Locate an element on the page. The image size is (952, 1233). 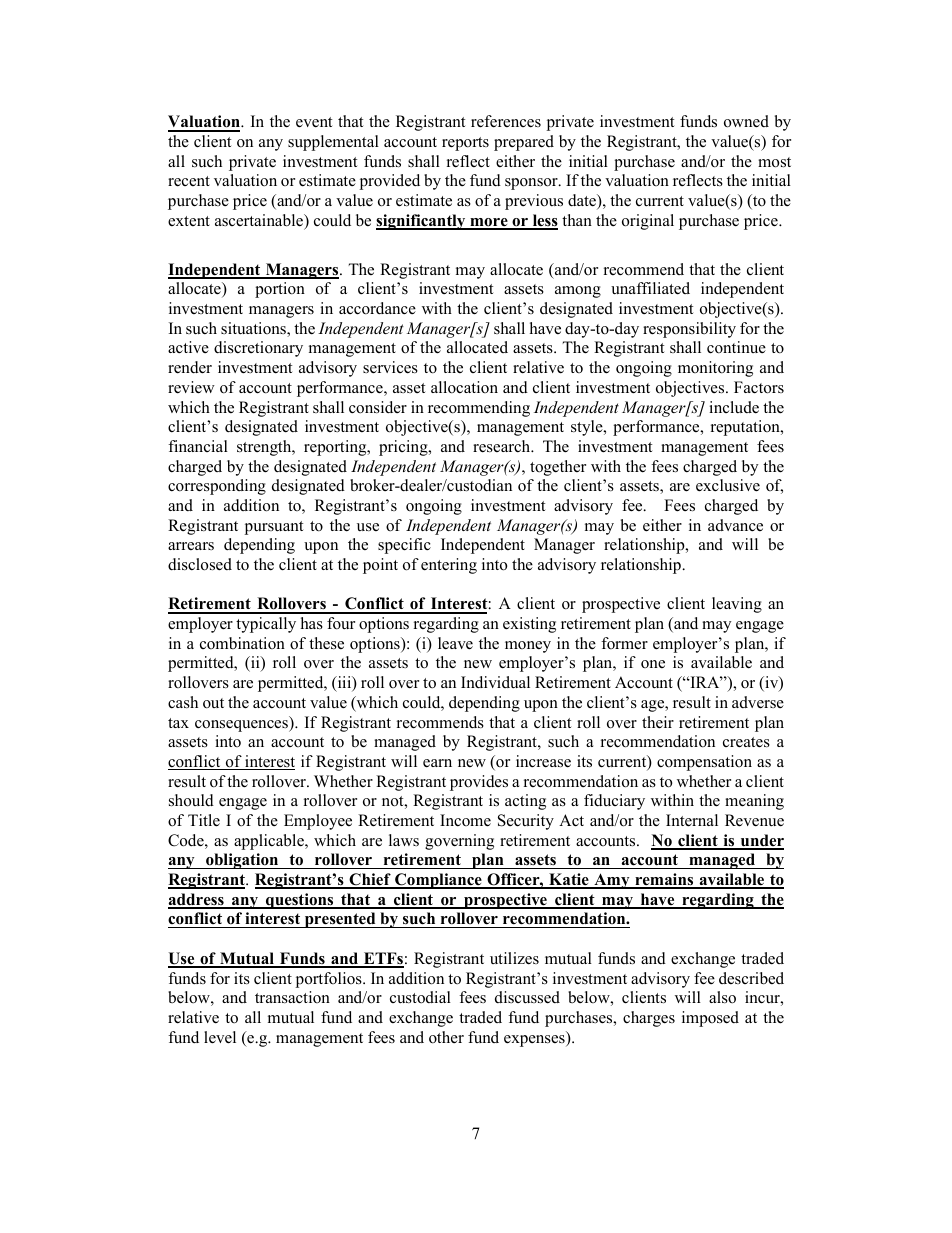
discretionary is located at coordinates (258, 349).
